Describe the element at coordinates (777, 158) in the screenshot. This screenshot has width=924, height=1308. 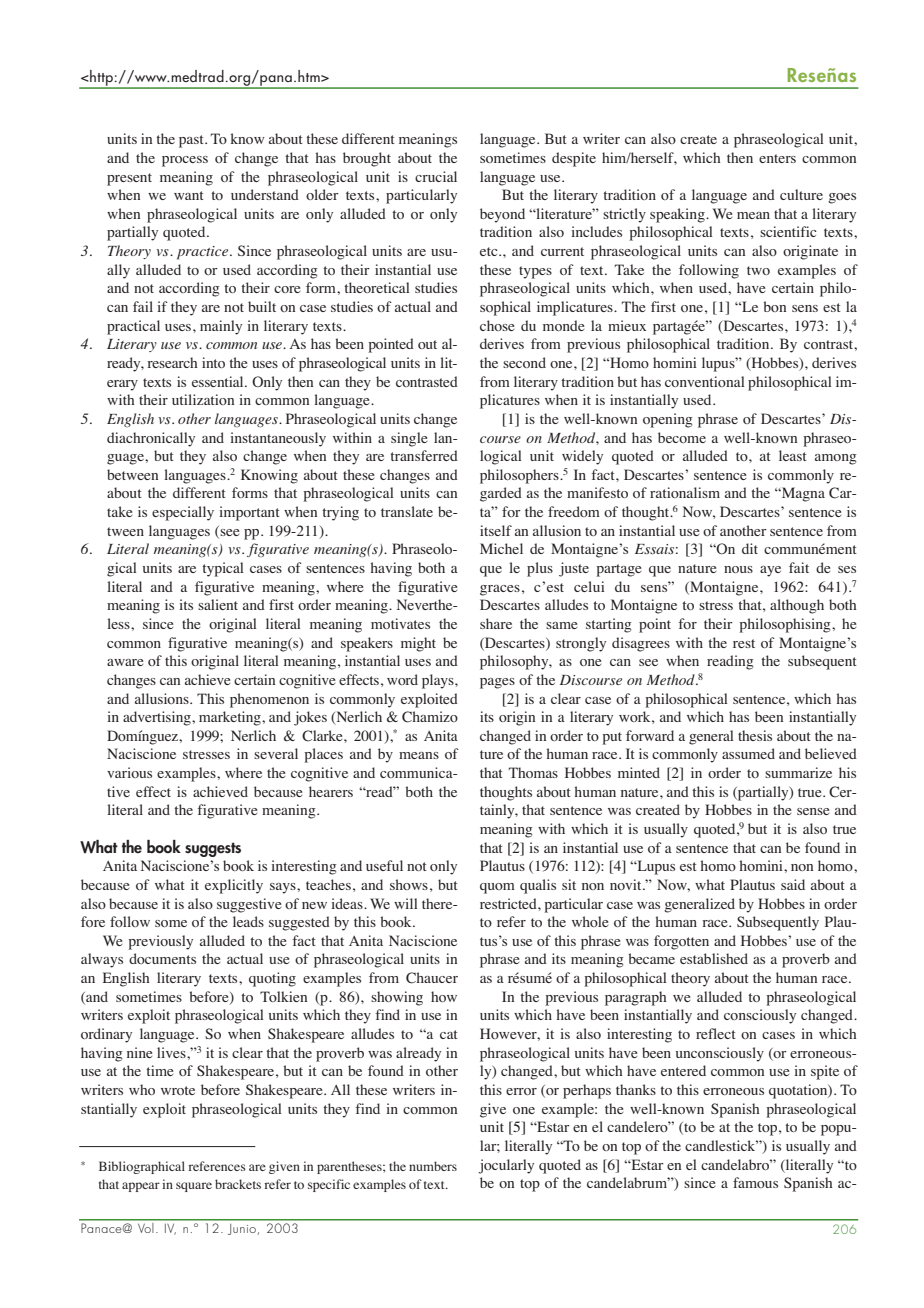
I see `enters` at that location.
